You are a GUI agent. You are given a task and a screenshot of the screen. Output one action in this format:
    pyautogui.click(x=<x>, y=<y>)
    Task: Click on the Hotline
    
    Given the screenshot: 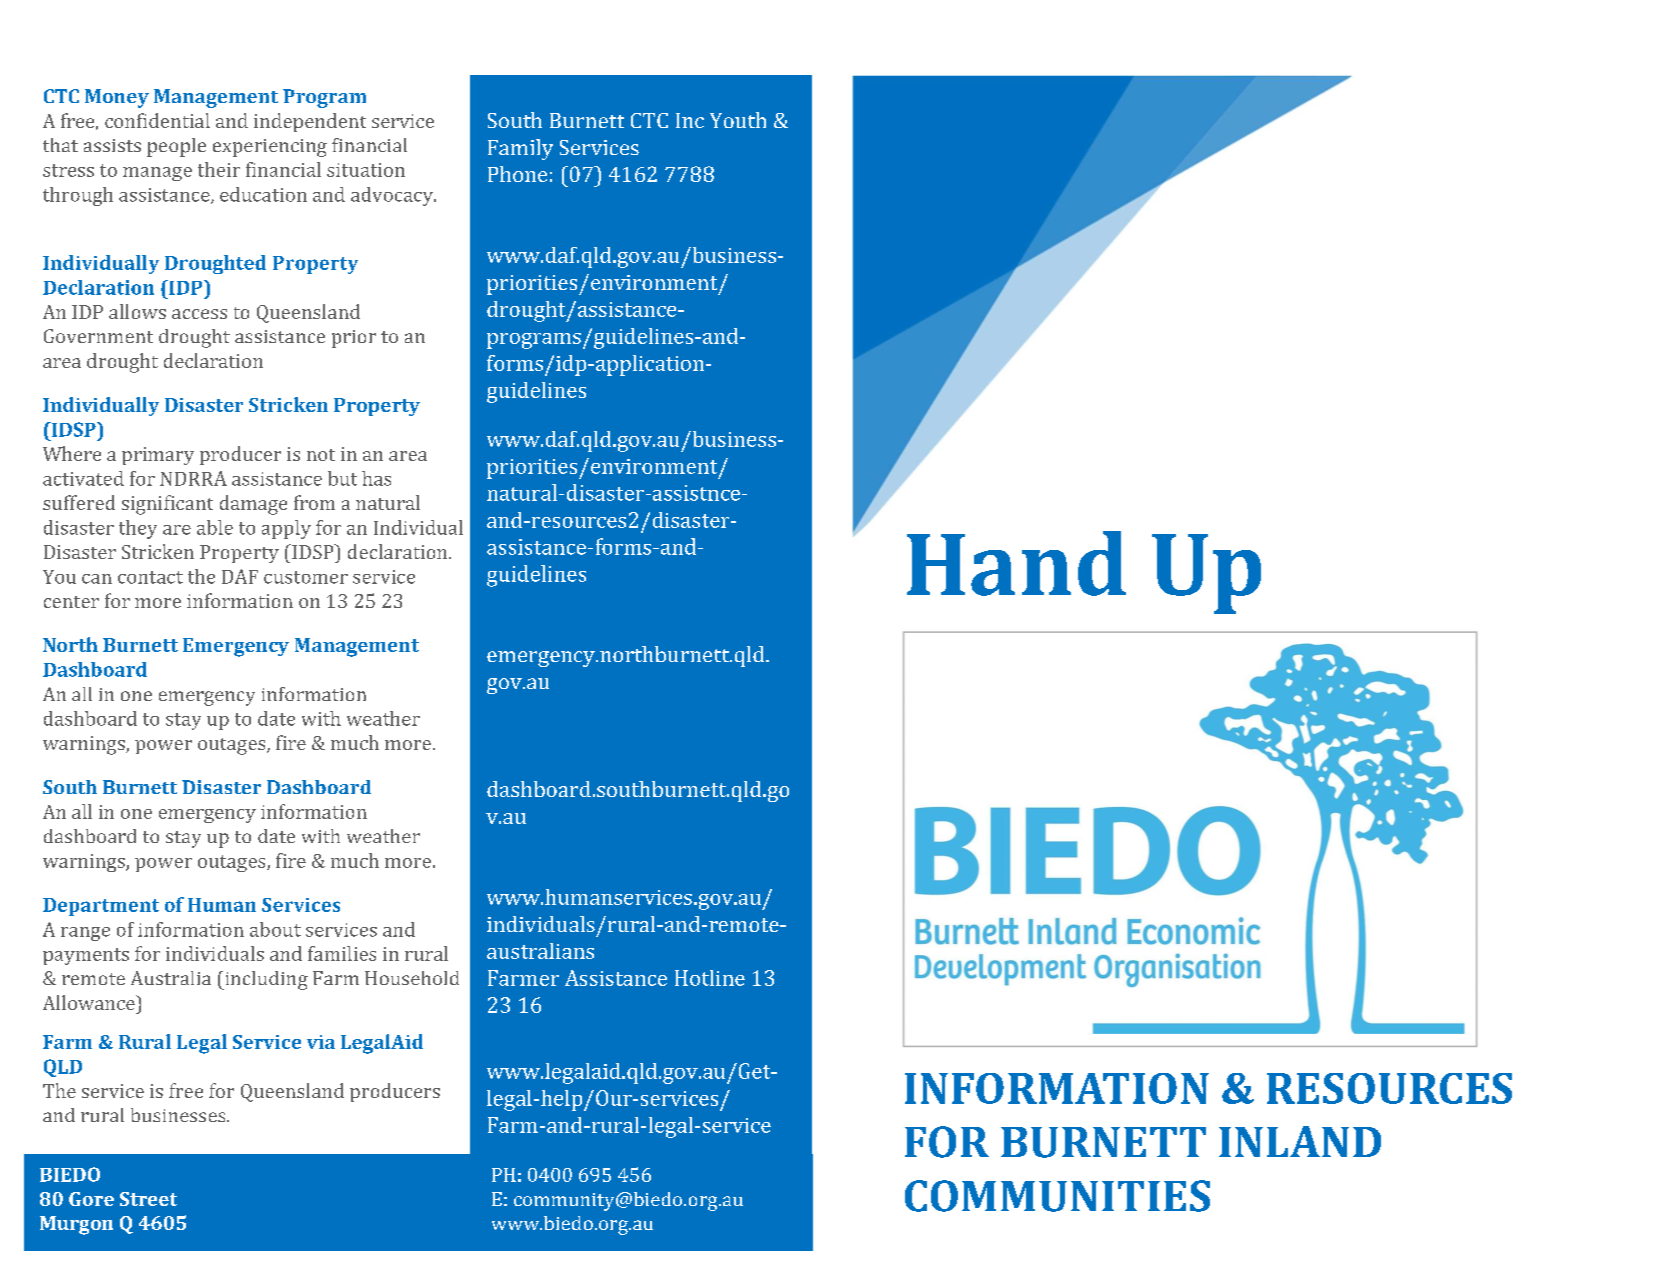 What is the action you would take?
    pyautogui.click(x=710, y=978)
